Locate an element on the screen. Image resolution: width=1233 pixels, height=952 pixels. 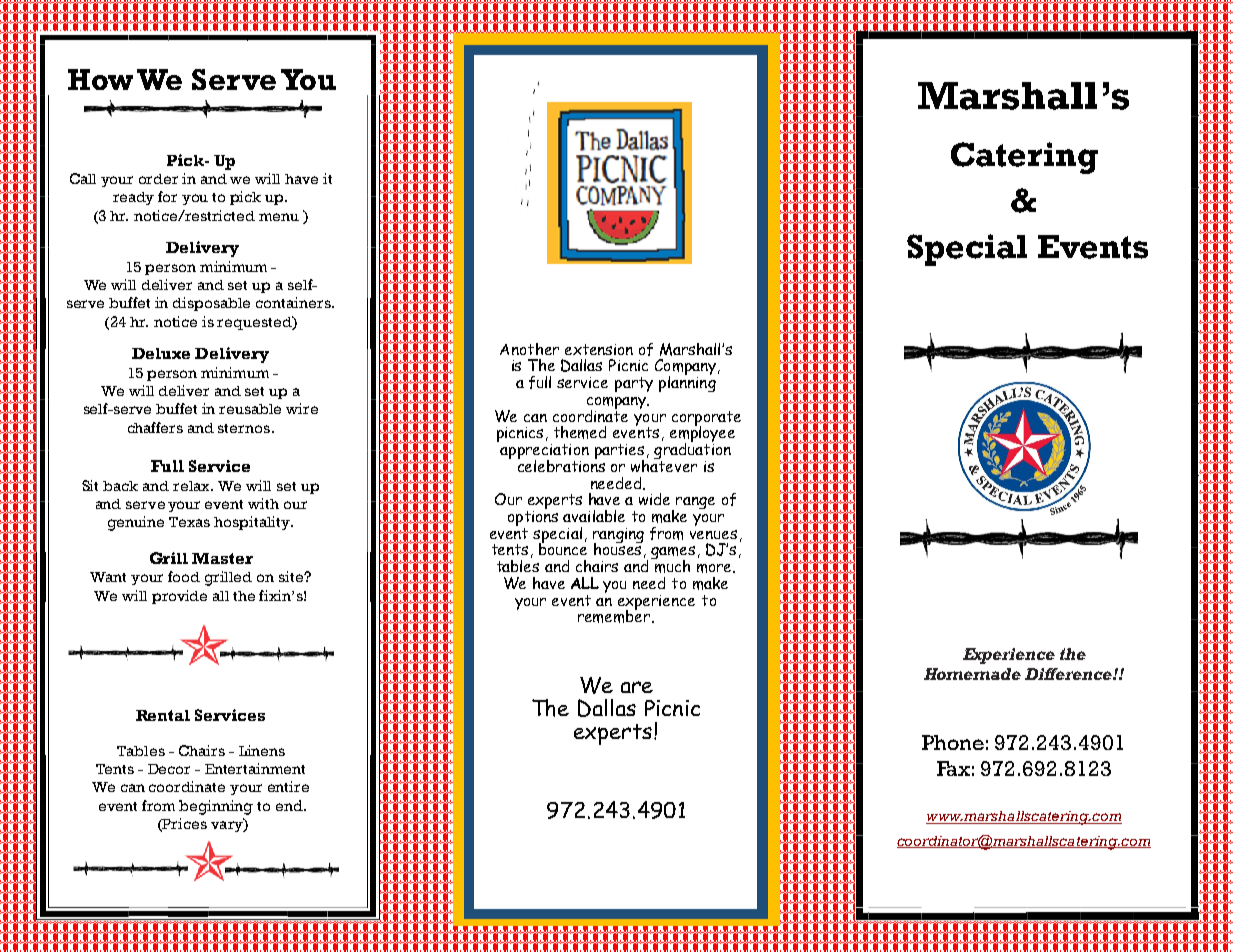
Decor is located at coordinates (169, 769).
